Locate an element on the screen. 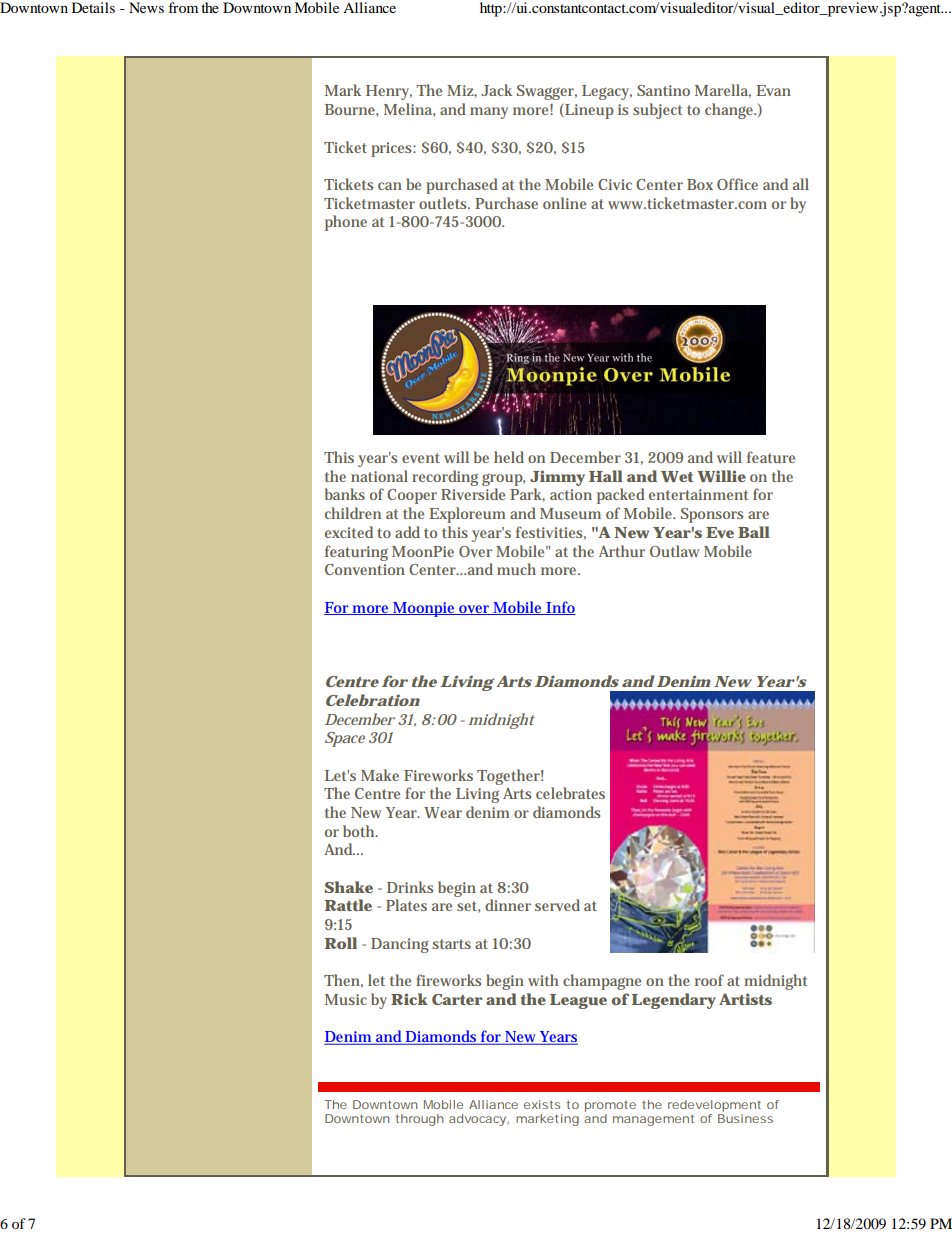 The width and height of the screenshot is (952, 1233). redevelopment is located at coordinates (714, 1106).
